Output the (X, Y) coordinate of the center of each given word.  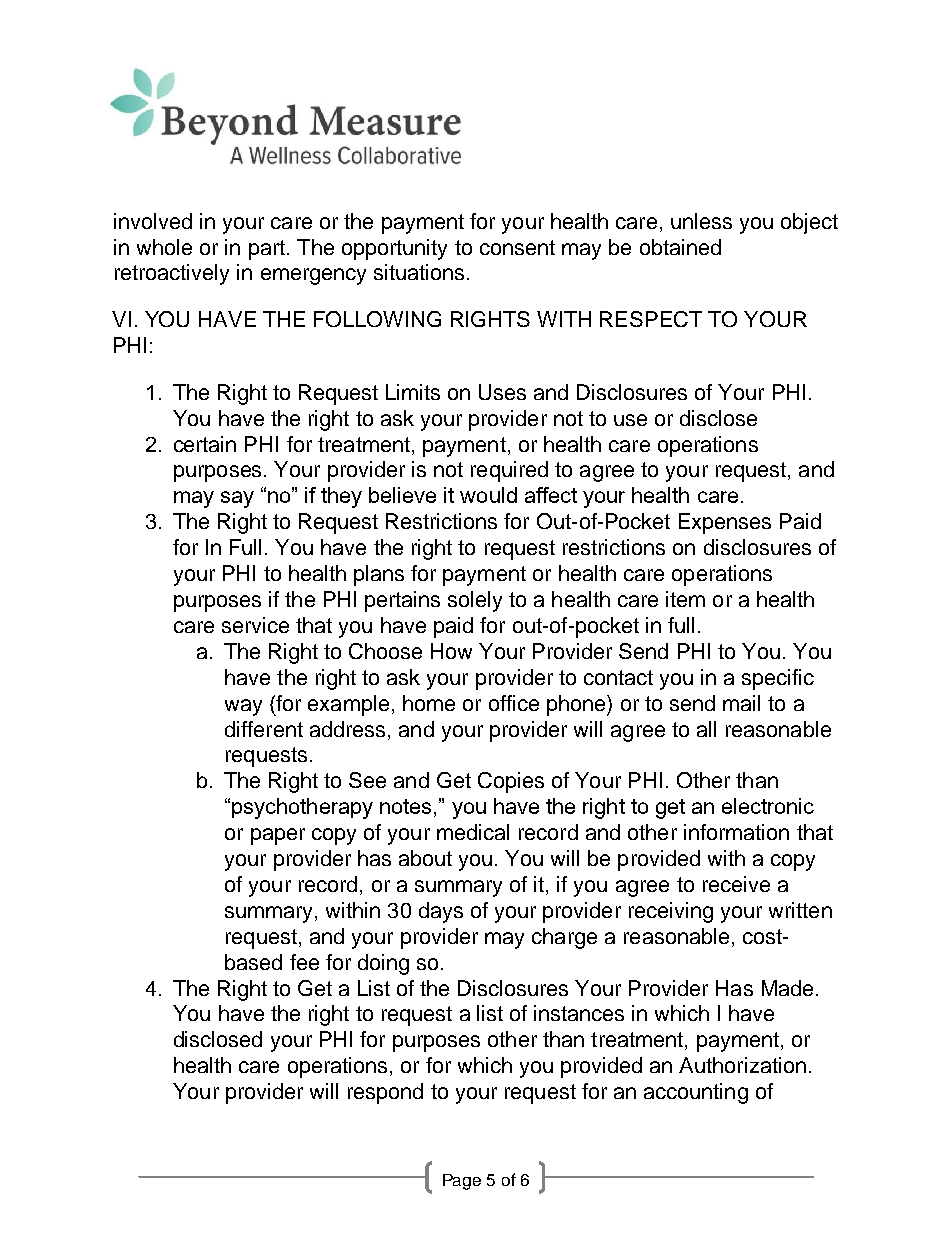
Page (462, 1182)
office (514, 703)
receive (736, 884)
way (243, 707)
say (237, 499)
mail (741, 703)
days (441, 912)
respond (385, 1093)
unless (701, 221)
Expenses (725, 523)
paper (278, 836)
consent (517, 247)
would (488, 495)
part (267, 250)
